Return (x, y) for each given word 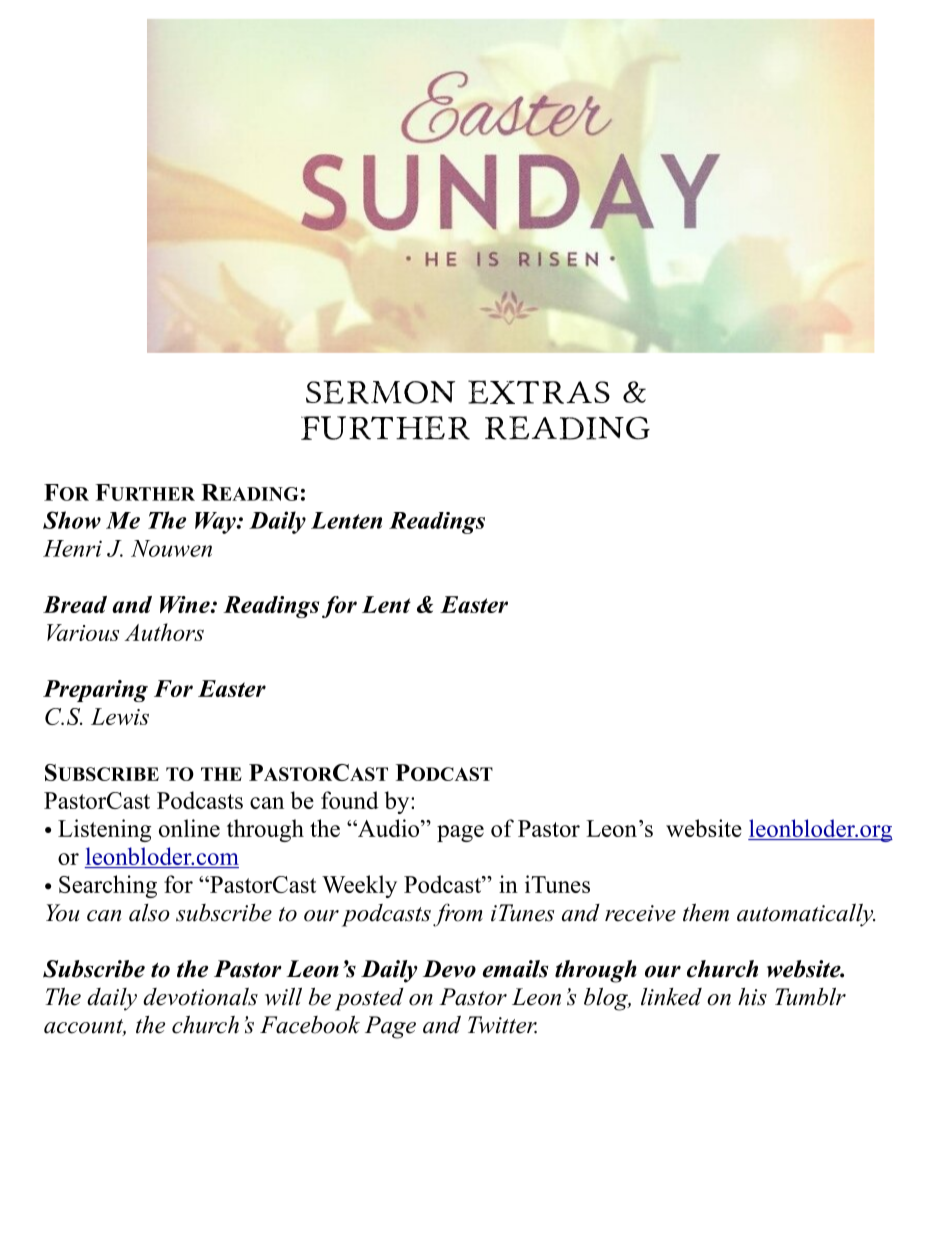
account (85, 1027)
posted (369, 999)
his (752, 997)
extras (539, 392)
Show (72, 520)
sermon (380, 392)
